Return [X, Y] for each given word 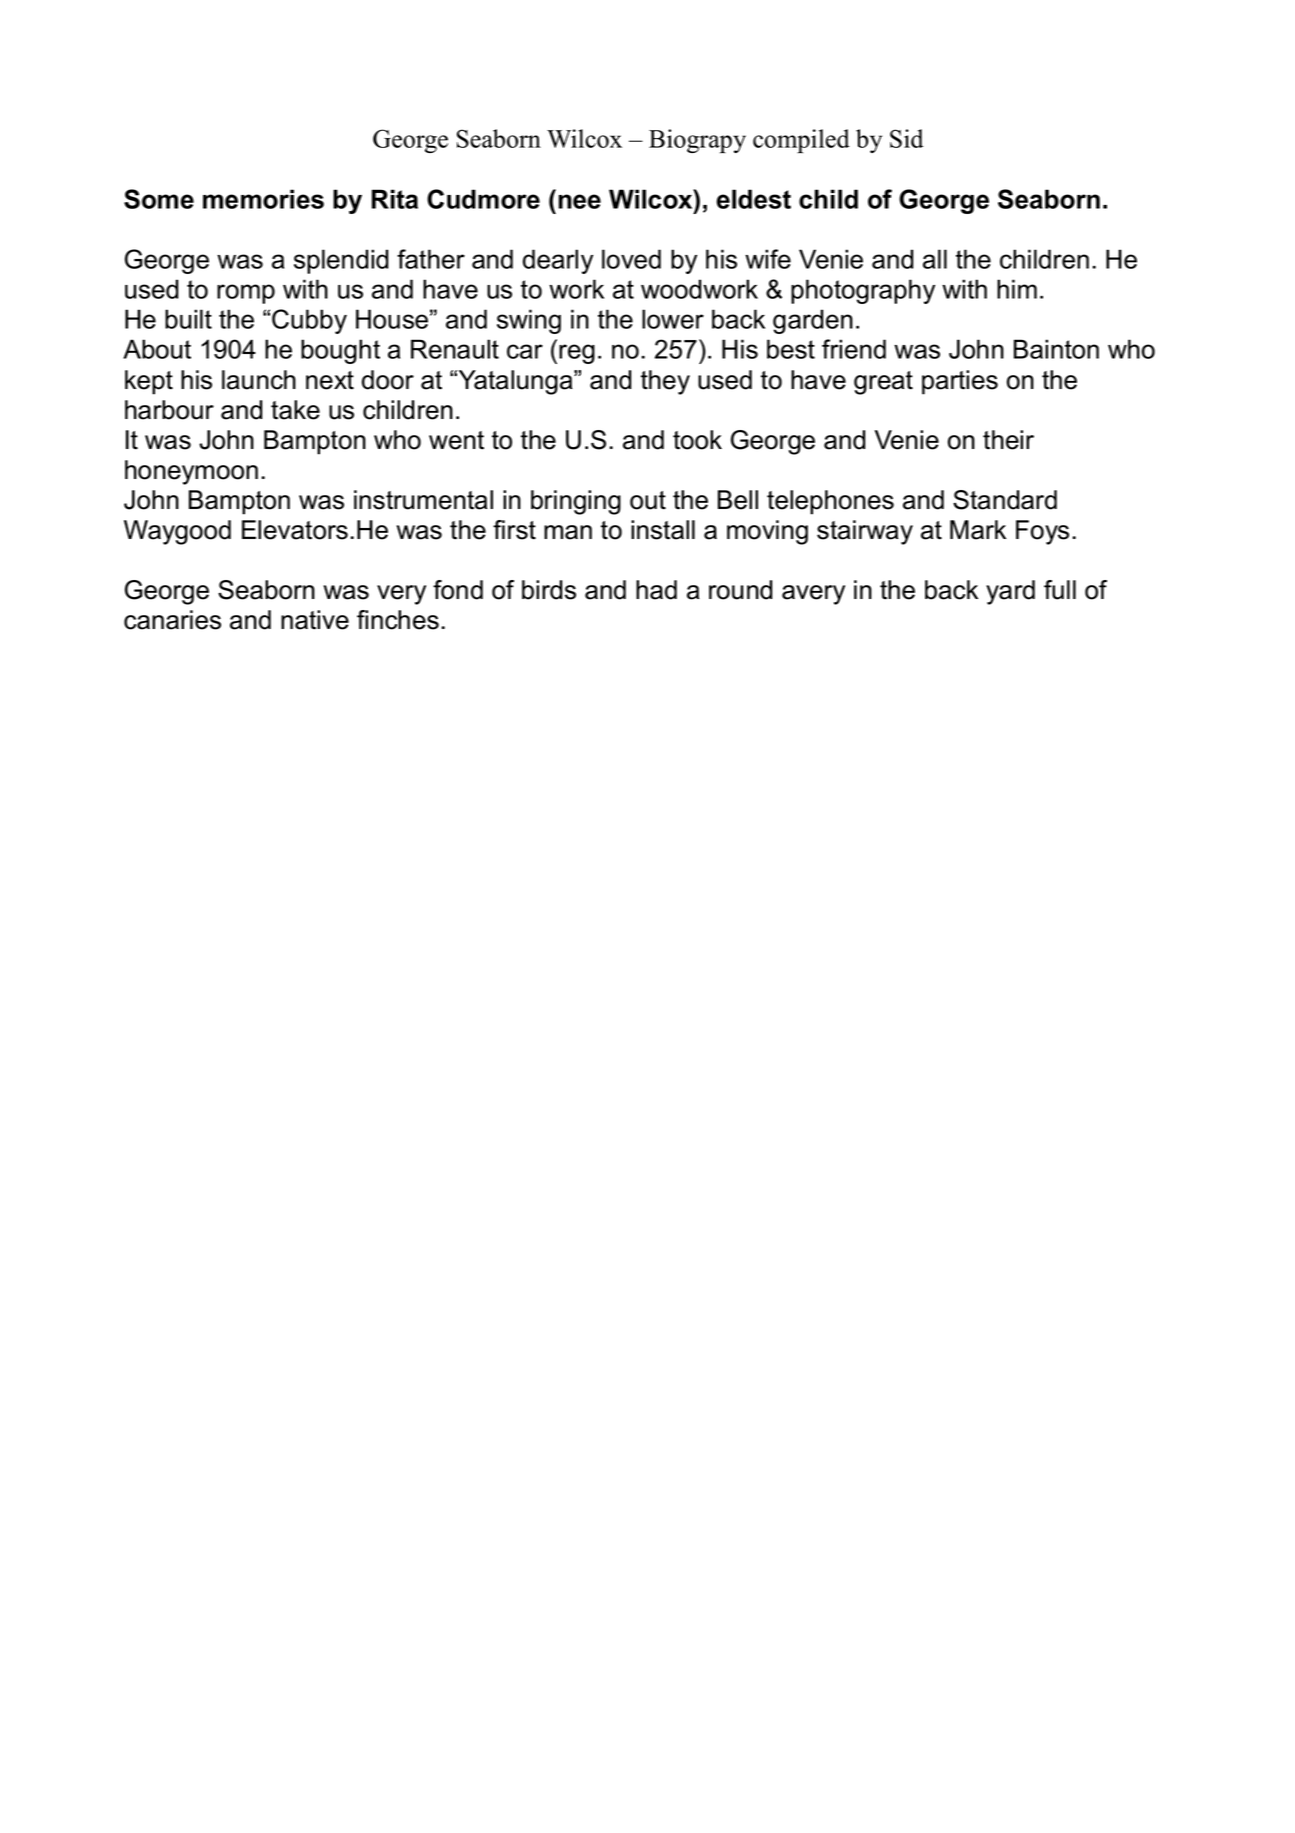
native [315, 620]
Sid [906, 138]
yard [1010, 592]
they [665, 382]
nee [579, 201]
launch [259, 380]
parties [960, 382]
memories [263, 199]
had [656, 590]
